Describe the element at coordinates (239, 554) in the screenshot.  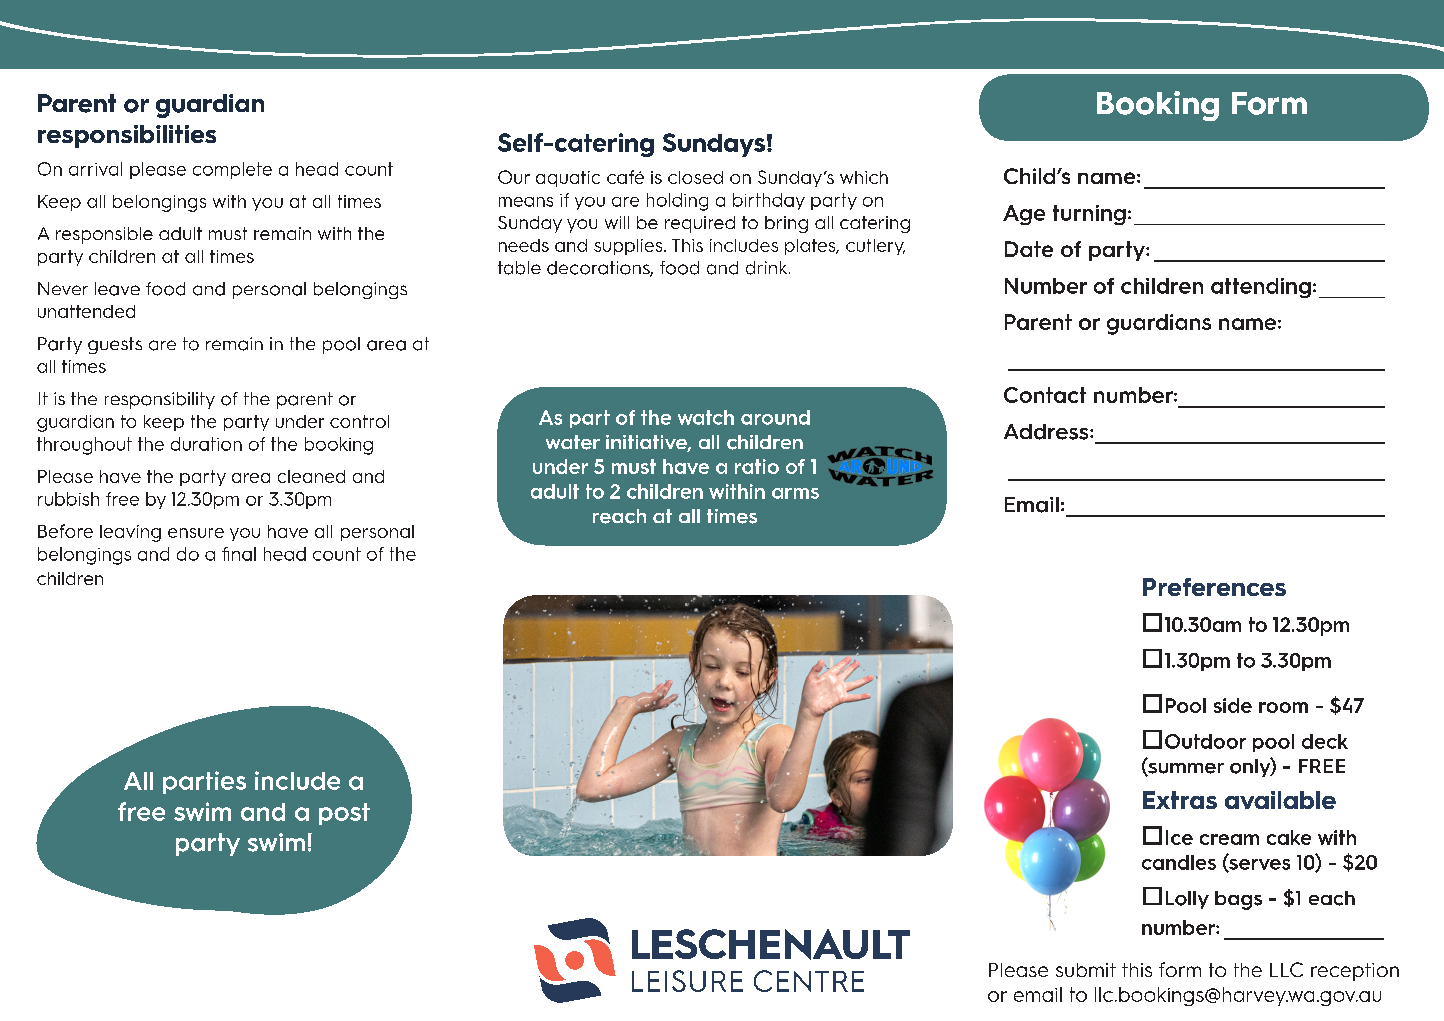
I see `final` at that location.
